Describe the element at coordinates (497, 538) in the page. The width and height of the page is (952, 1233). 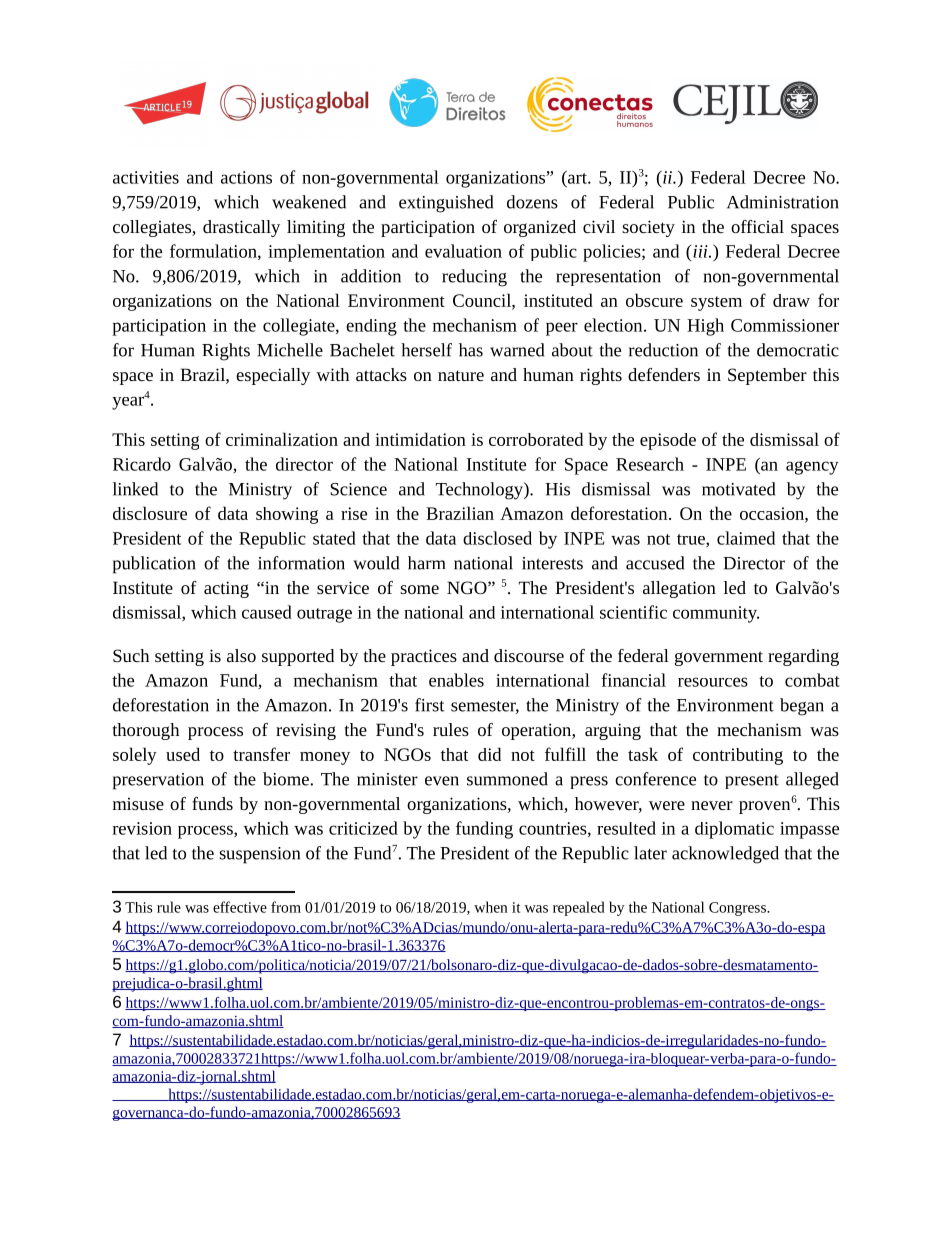
I see `disclosed` at that location.
